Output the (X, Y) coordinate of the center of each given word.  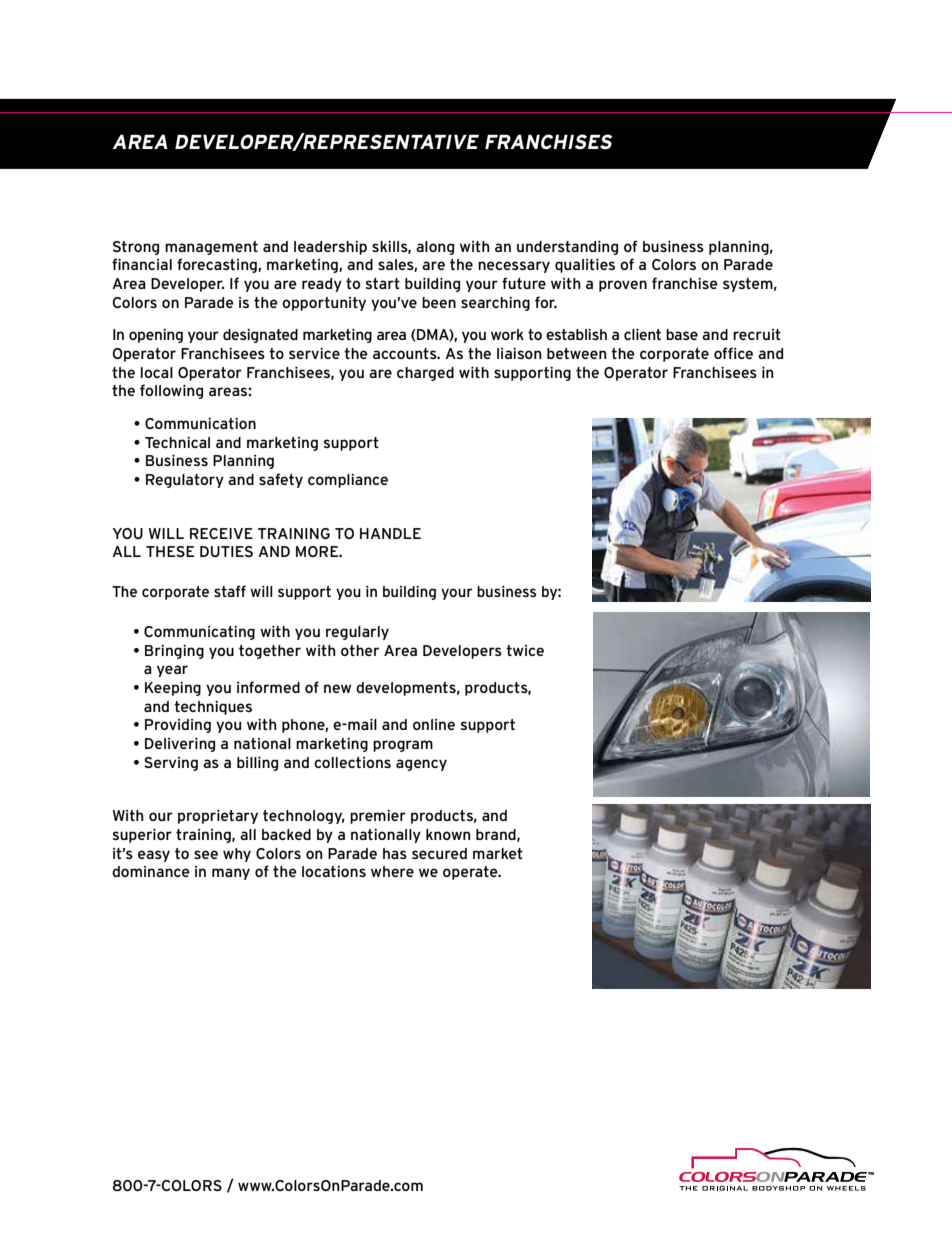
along (435, 248)
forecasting (218, 265)
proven (623, 286)
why (237, 855)
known (448, 834)
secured (439, 853)
